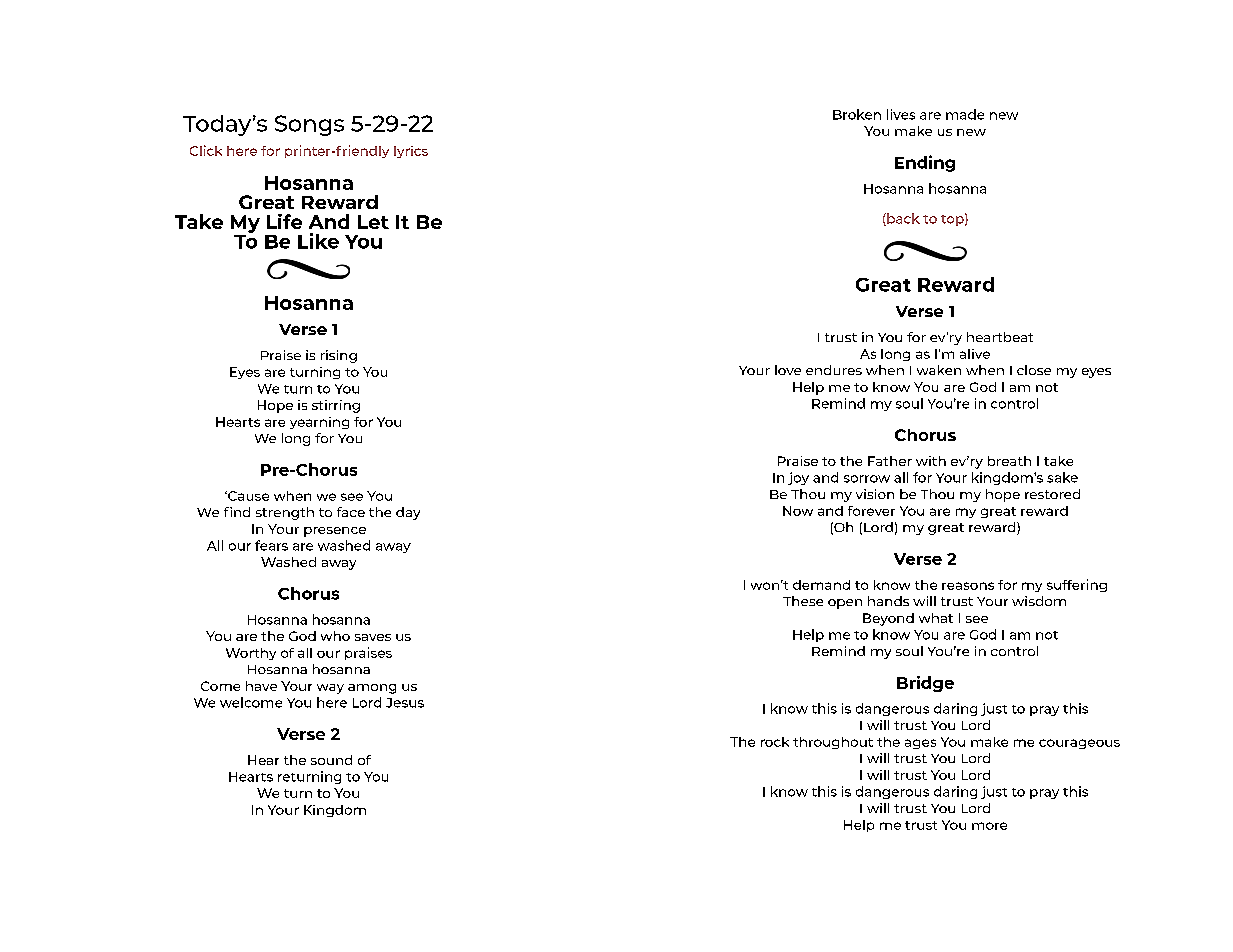 Image resolution: width=1233 pixels, height=952 pixels. Describe the element at coordinates (857, 114) in the screenshot. I see `Broken` at that location.
